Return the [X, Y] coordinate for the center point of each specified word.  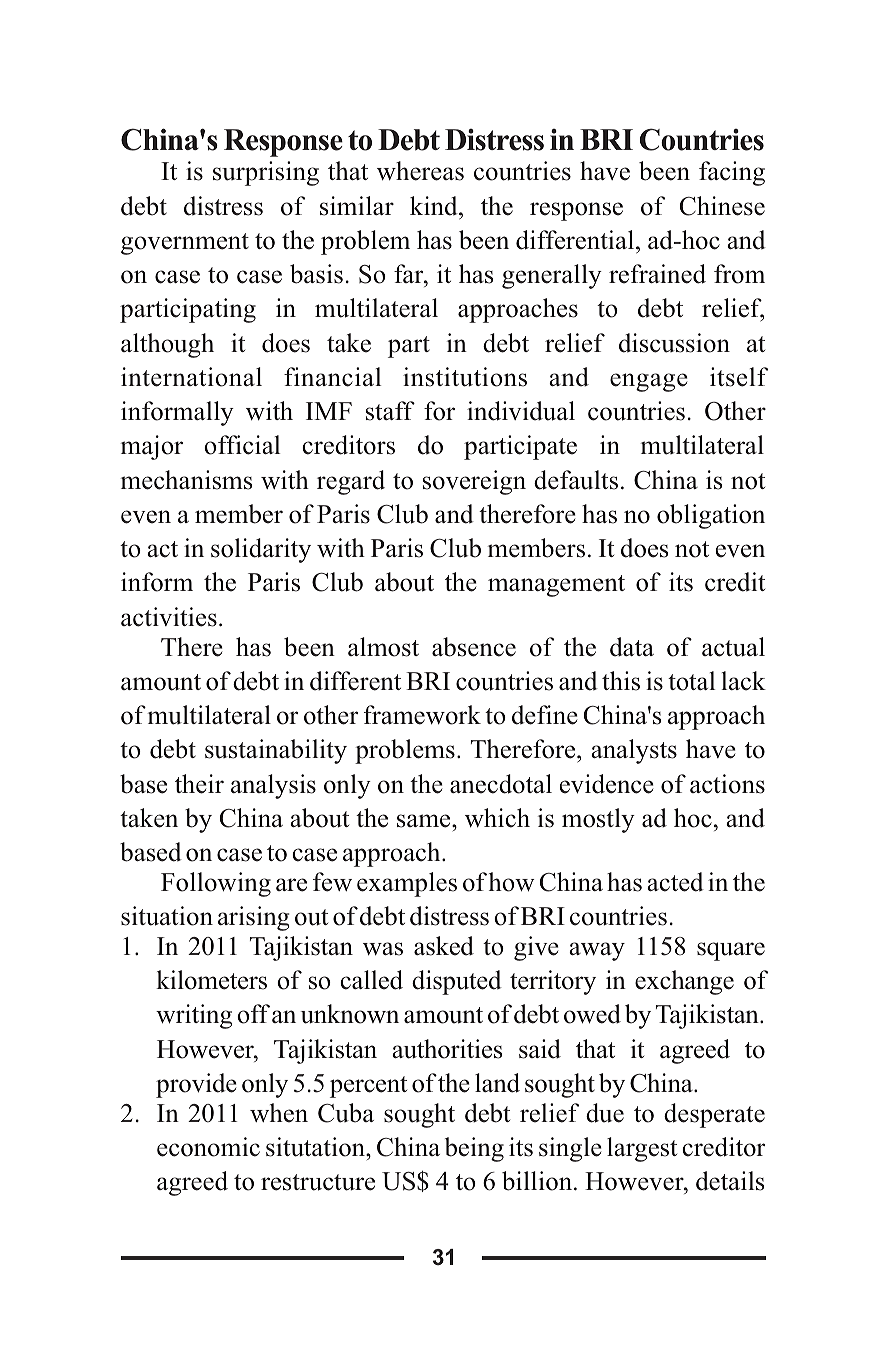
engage [649, 382]
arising [253, 918]
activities [169, 617]
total [691, 681]
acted [675, 882]
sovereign [474, 482]
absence [474, 647]
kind [435, 206]
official [242, 445]
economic [208, 1147]
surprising [266, 173]
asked [444, 946]
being [474, 1149]
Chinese [722, 206]
